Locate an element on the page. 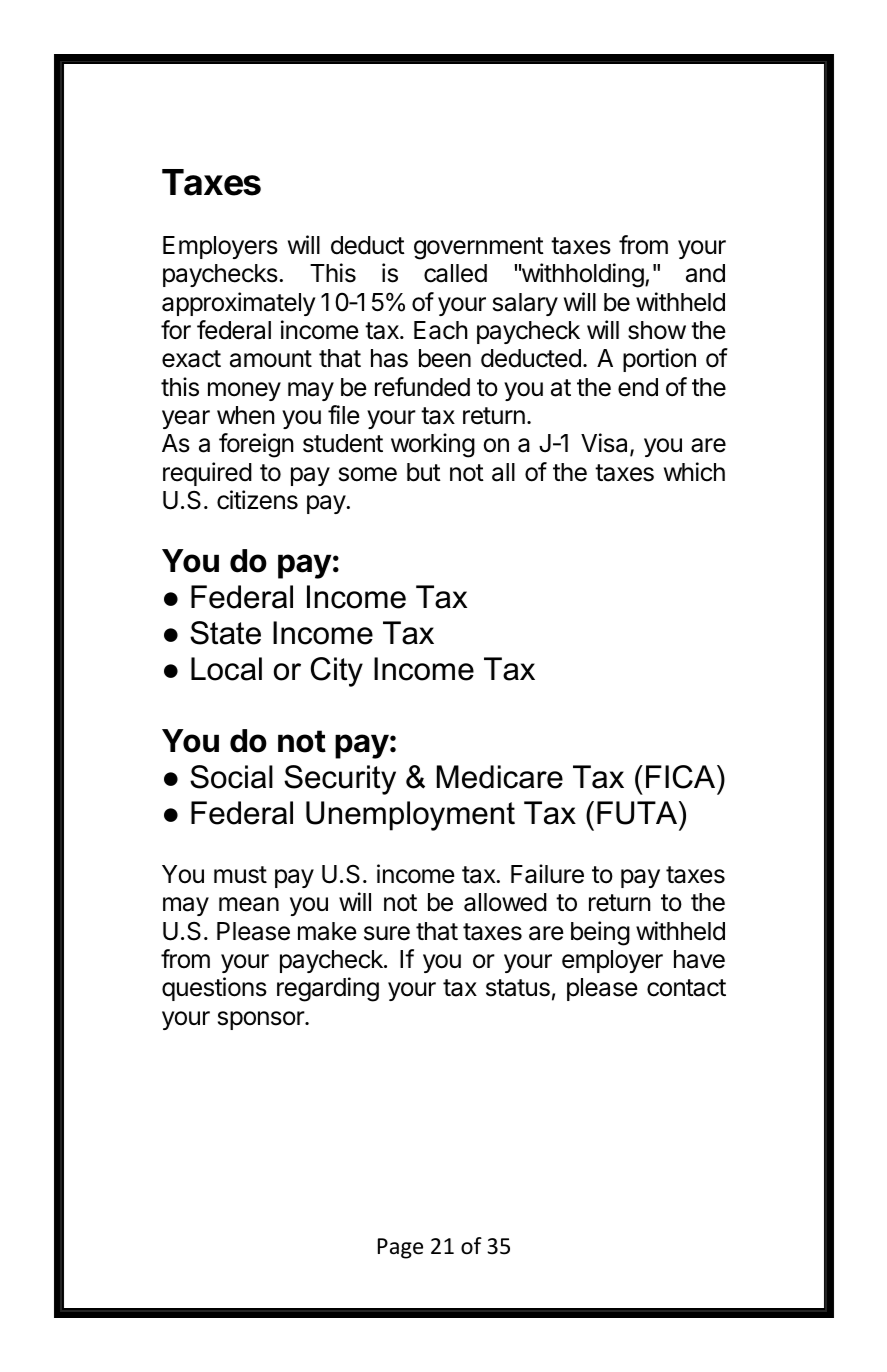 This document has width=887, height=1372. Visa is located at coordinates (606, 444).
